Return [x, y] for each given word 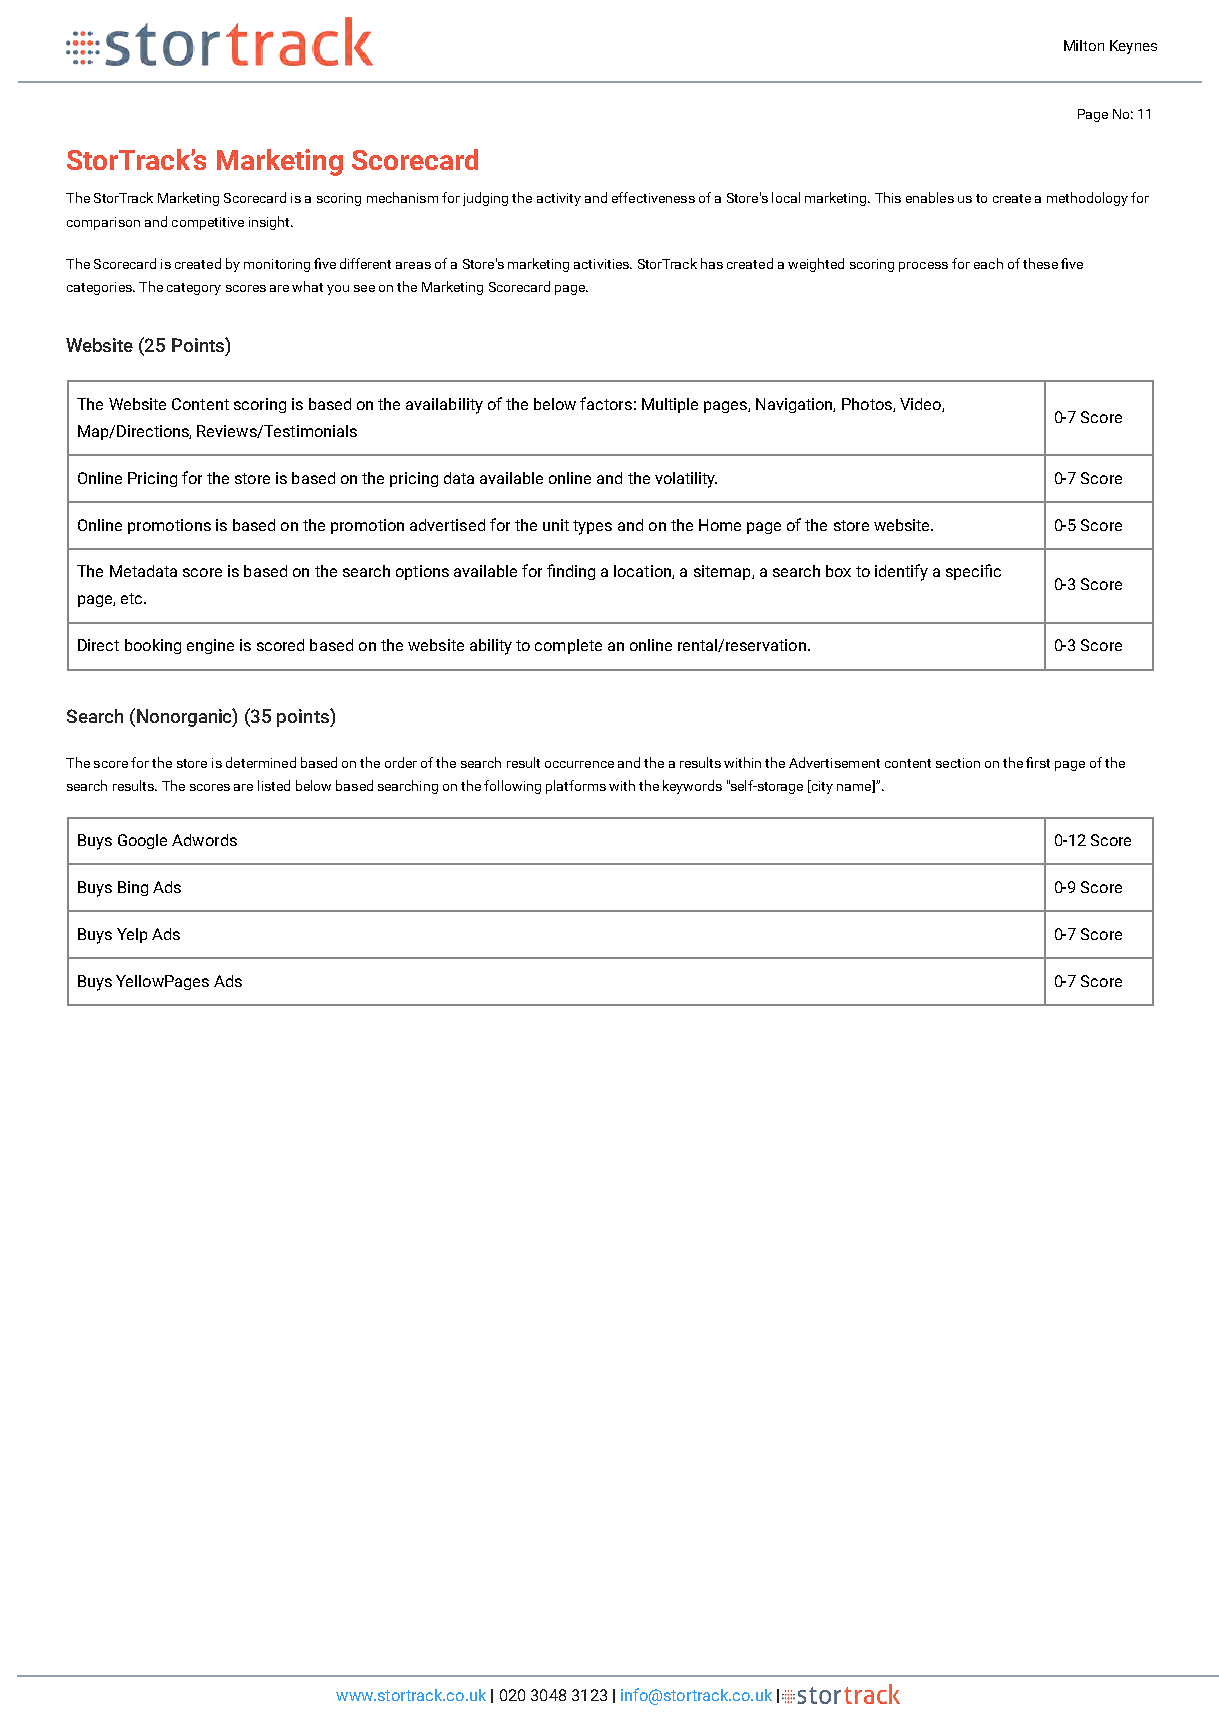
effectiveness [653, 197]
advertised [447, 525]
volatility [686, 480]
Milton [1084, 45]
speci [965, 572]
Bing [133, 888]
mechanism [402, 197]
